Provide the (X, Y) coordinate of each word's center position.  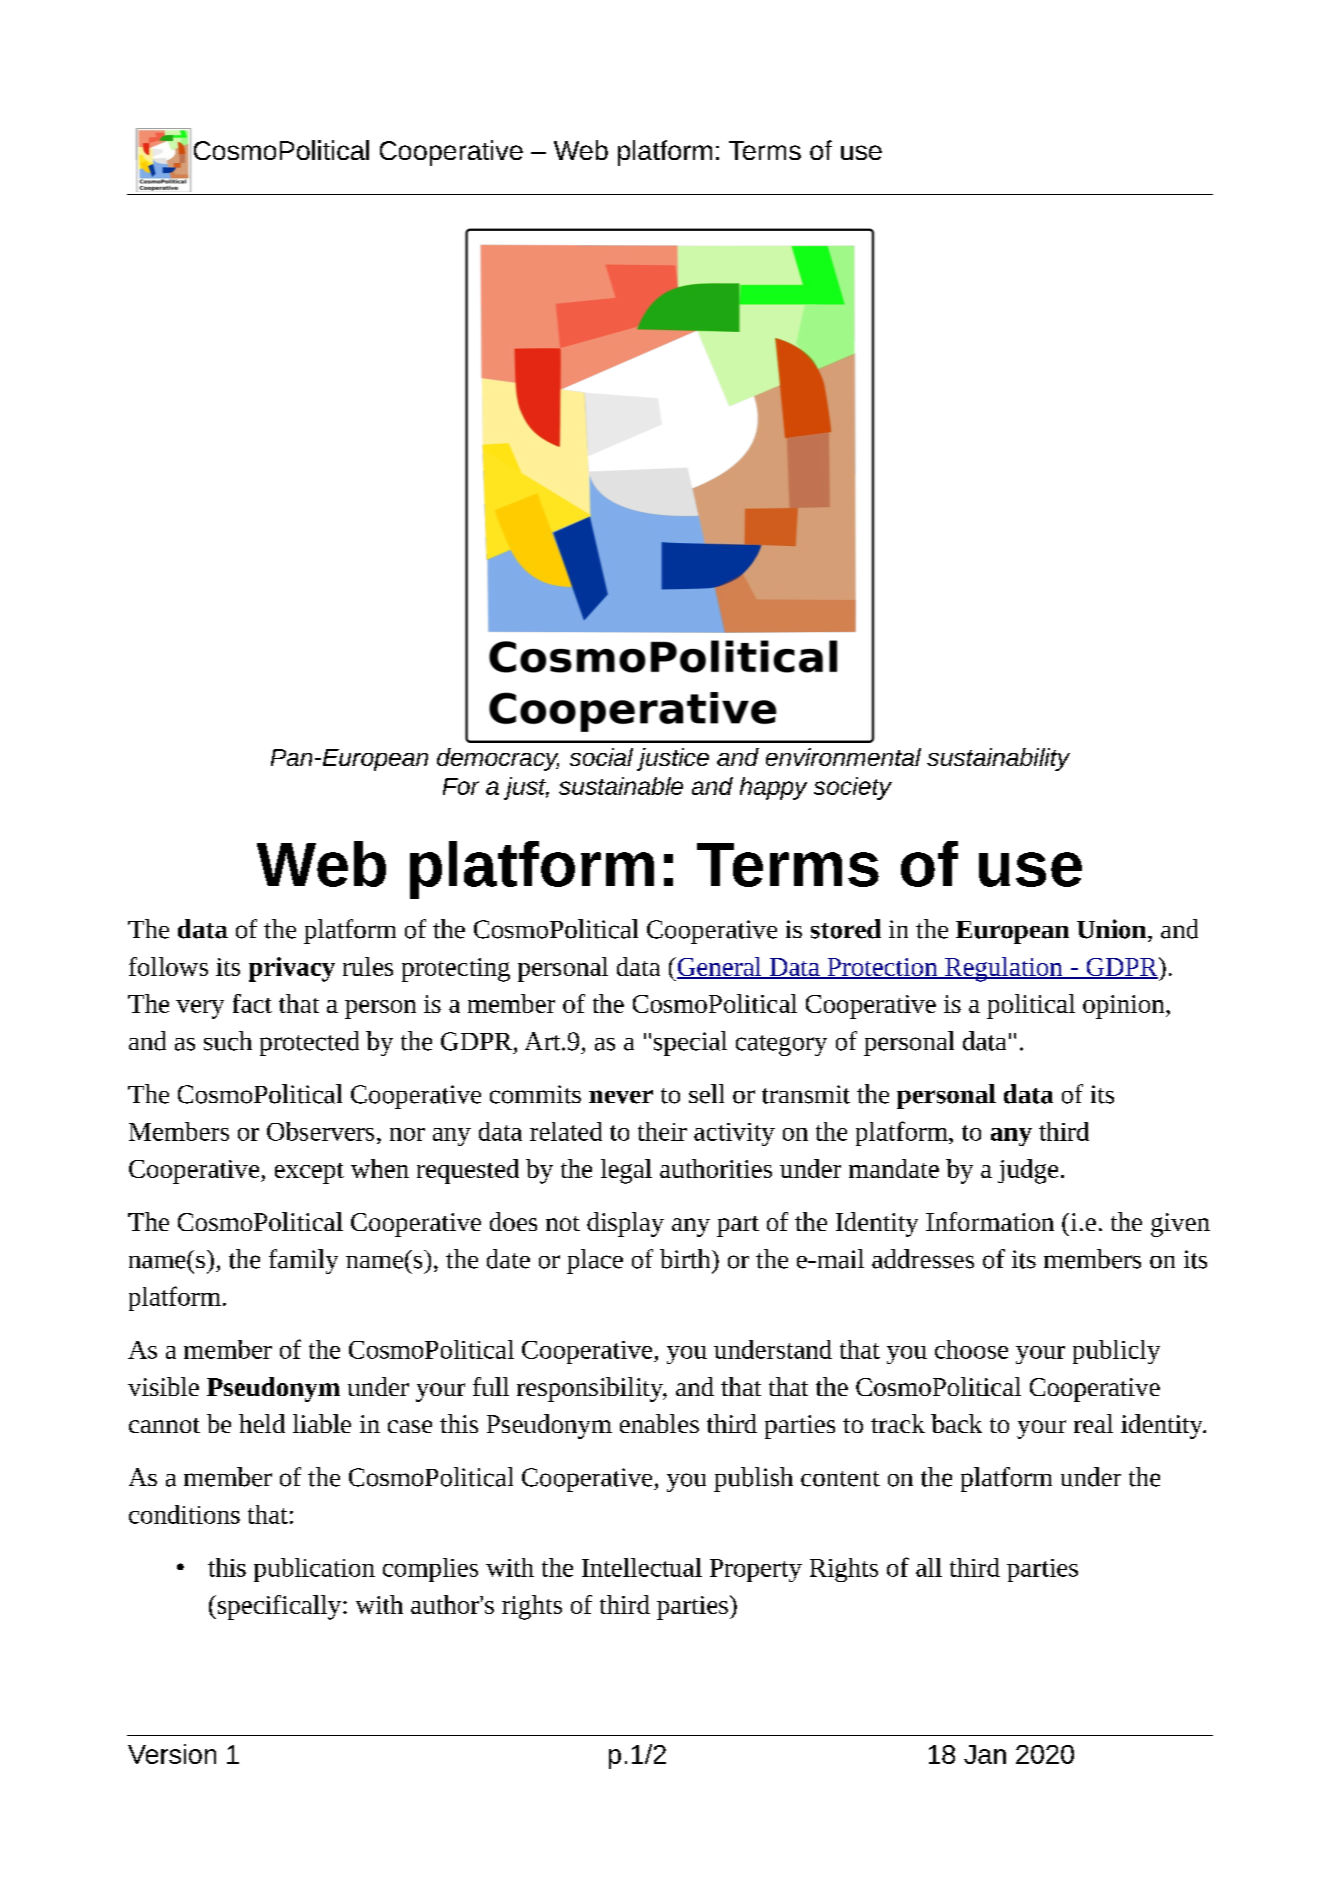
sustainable (621, 786)
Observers (320, 1131)
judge (1028, 1171)
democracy (498, 759)
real (1093, 1423)
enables (659, 1423)
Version (172, 1754)
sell (706, 1094)
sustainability (998, 759)
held (262, 1423)
